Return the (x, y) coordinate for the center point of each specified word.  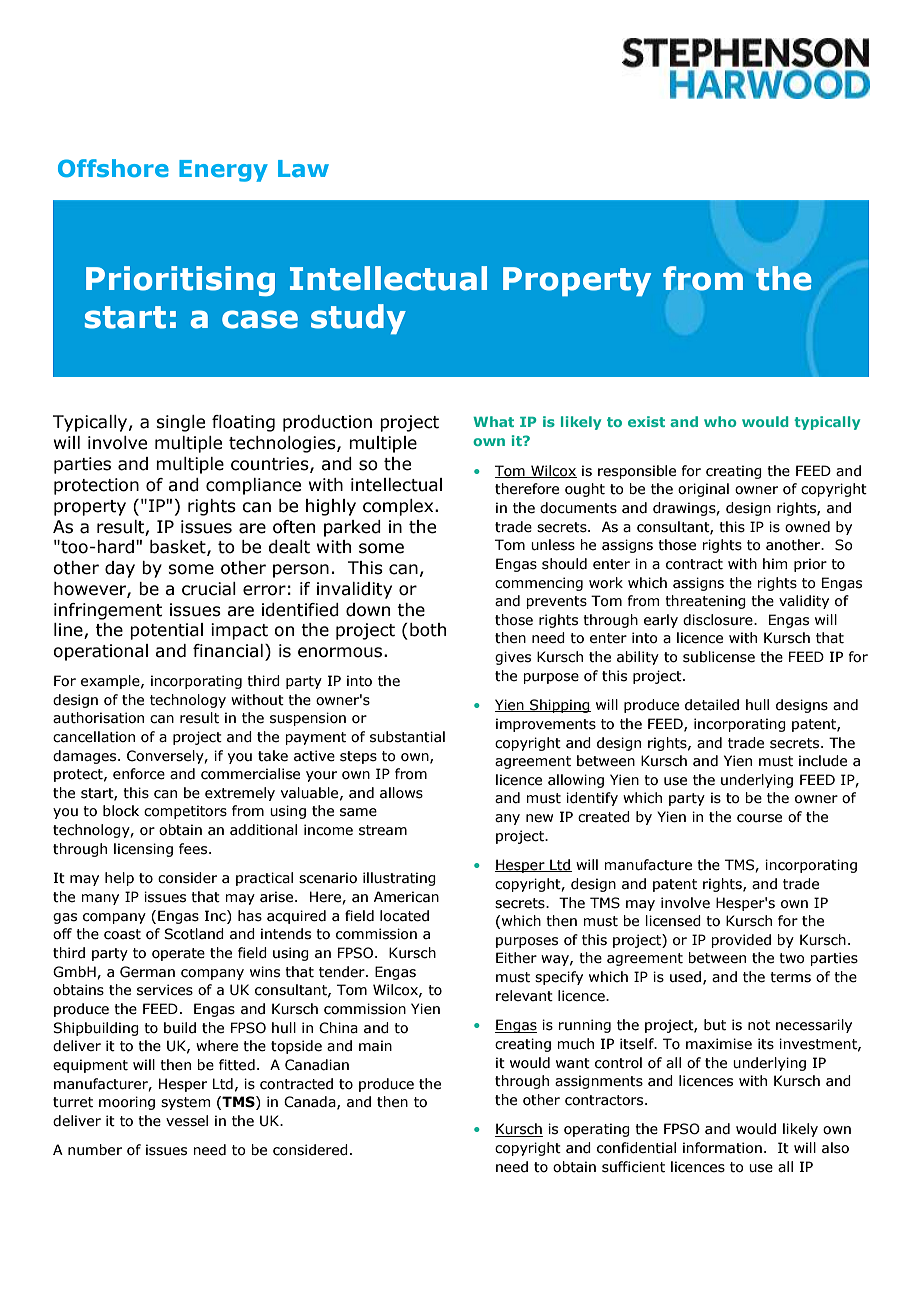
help (119, 879)
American (406, 897)
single (180, 423)
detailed (712, 705)
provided (741, 941)
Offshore (113, 168)
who (720, 421)
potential (166, 631)
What (493, 421)
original (703, 490)
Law (303, 168)
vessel (187, 1121)
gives (513, 658)
